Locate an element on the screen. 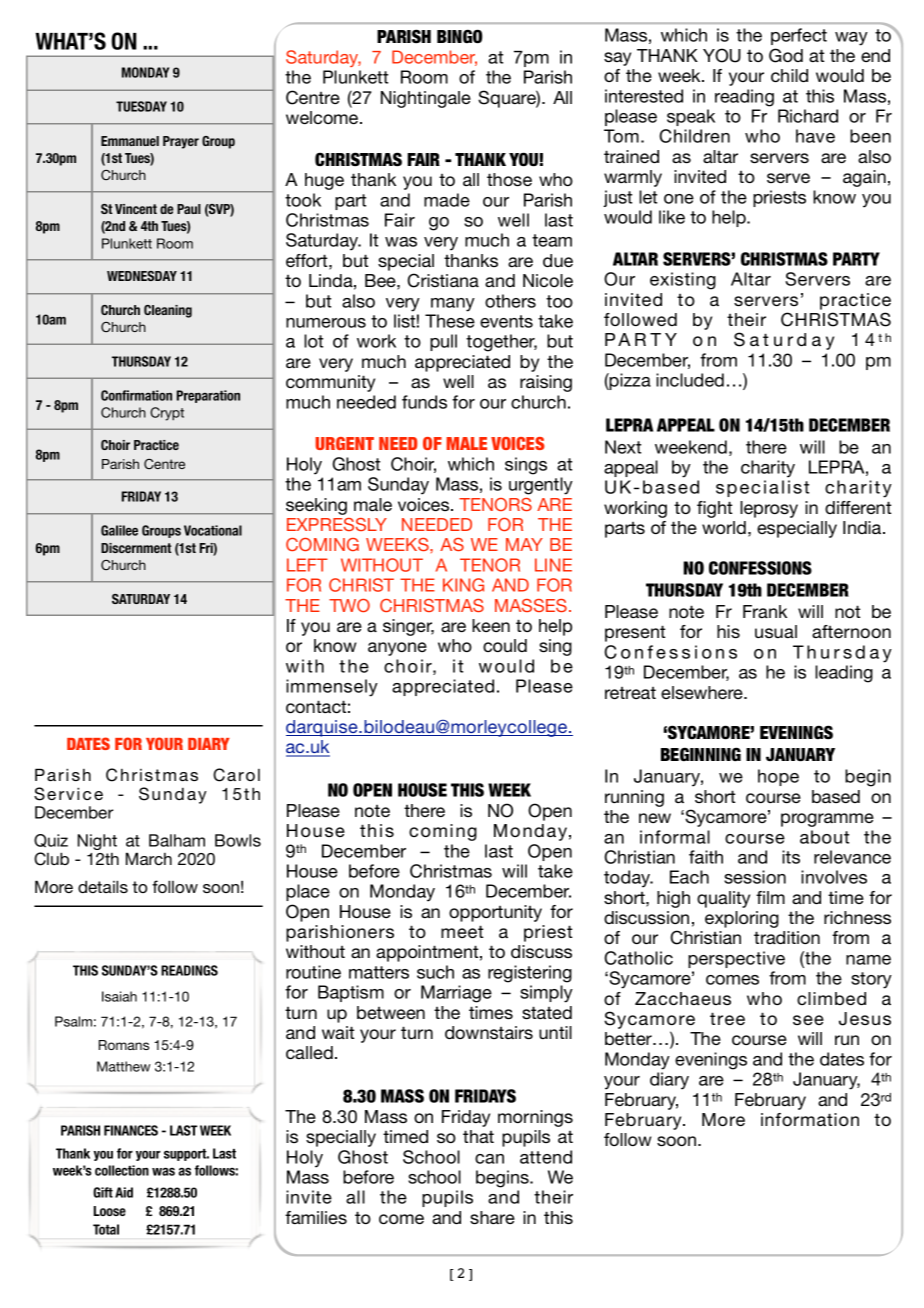 The image size is (924, 1308). opportunity is located at coordinates (495, 913).
